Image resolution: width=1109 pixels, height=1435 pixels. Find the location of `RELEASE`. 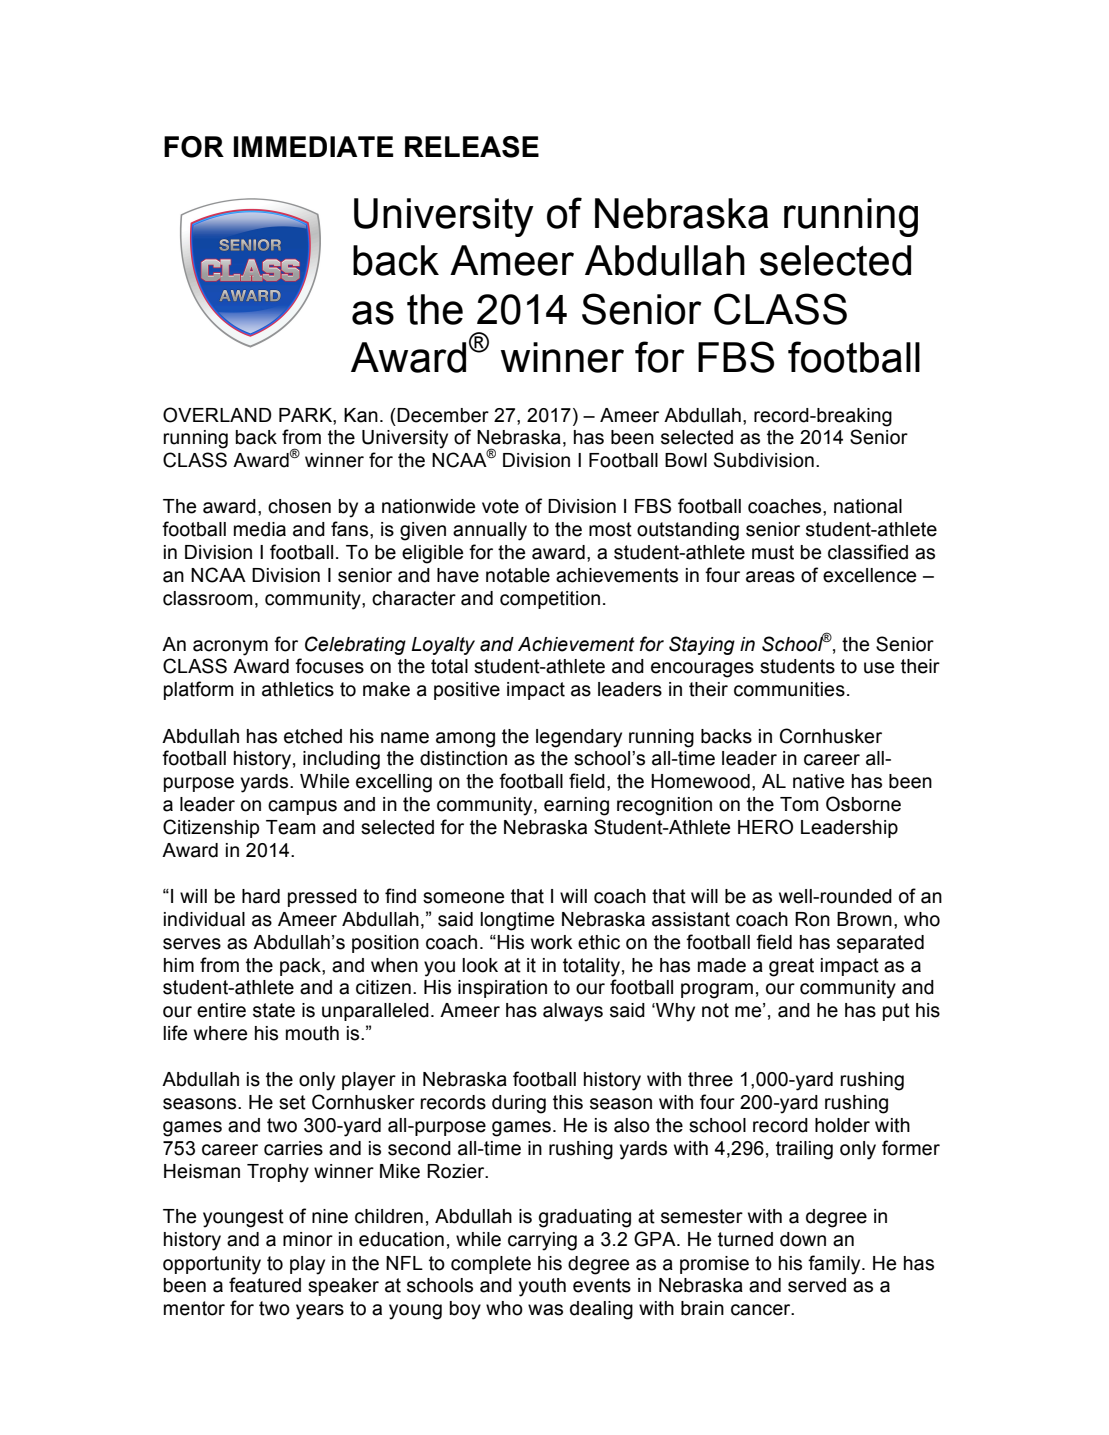

RELEASE is located at coordinates (472, 147).
